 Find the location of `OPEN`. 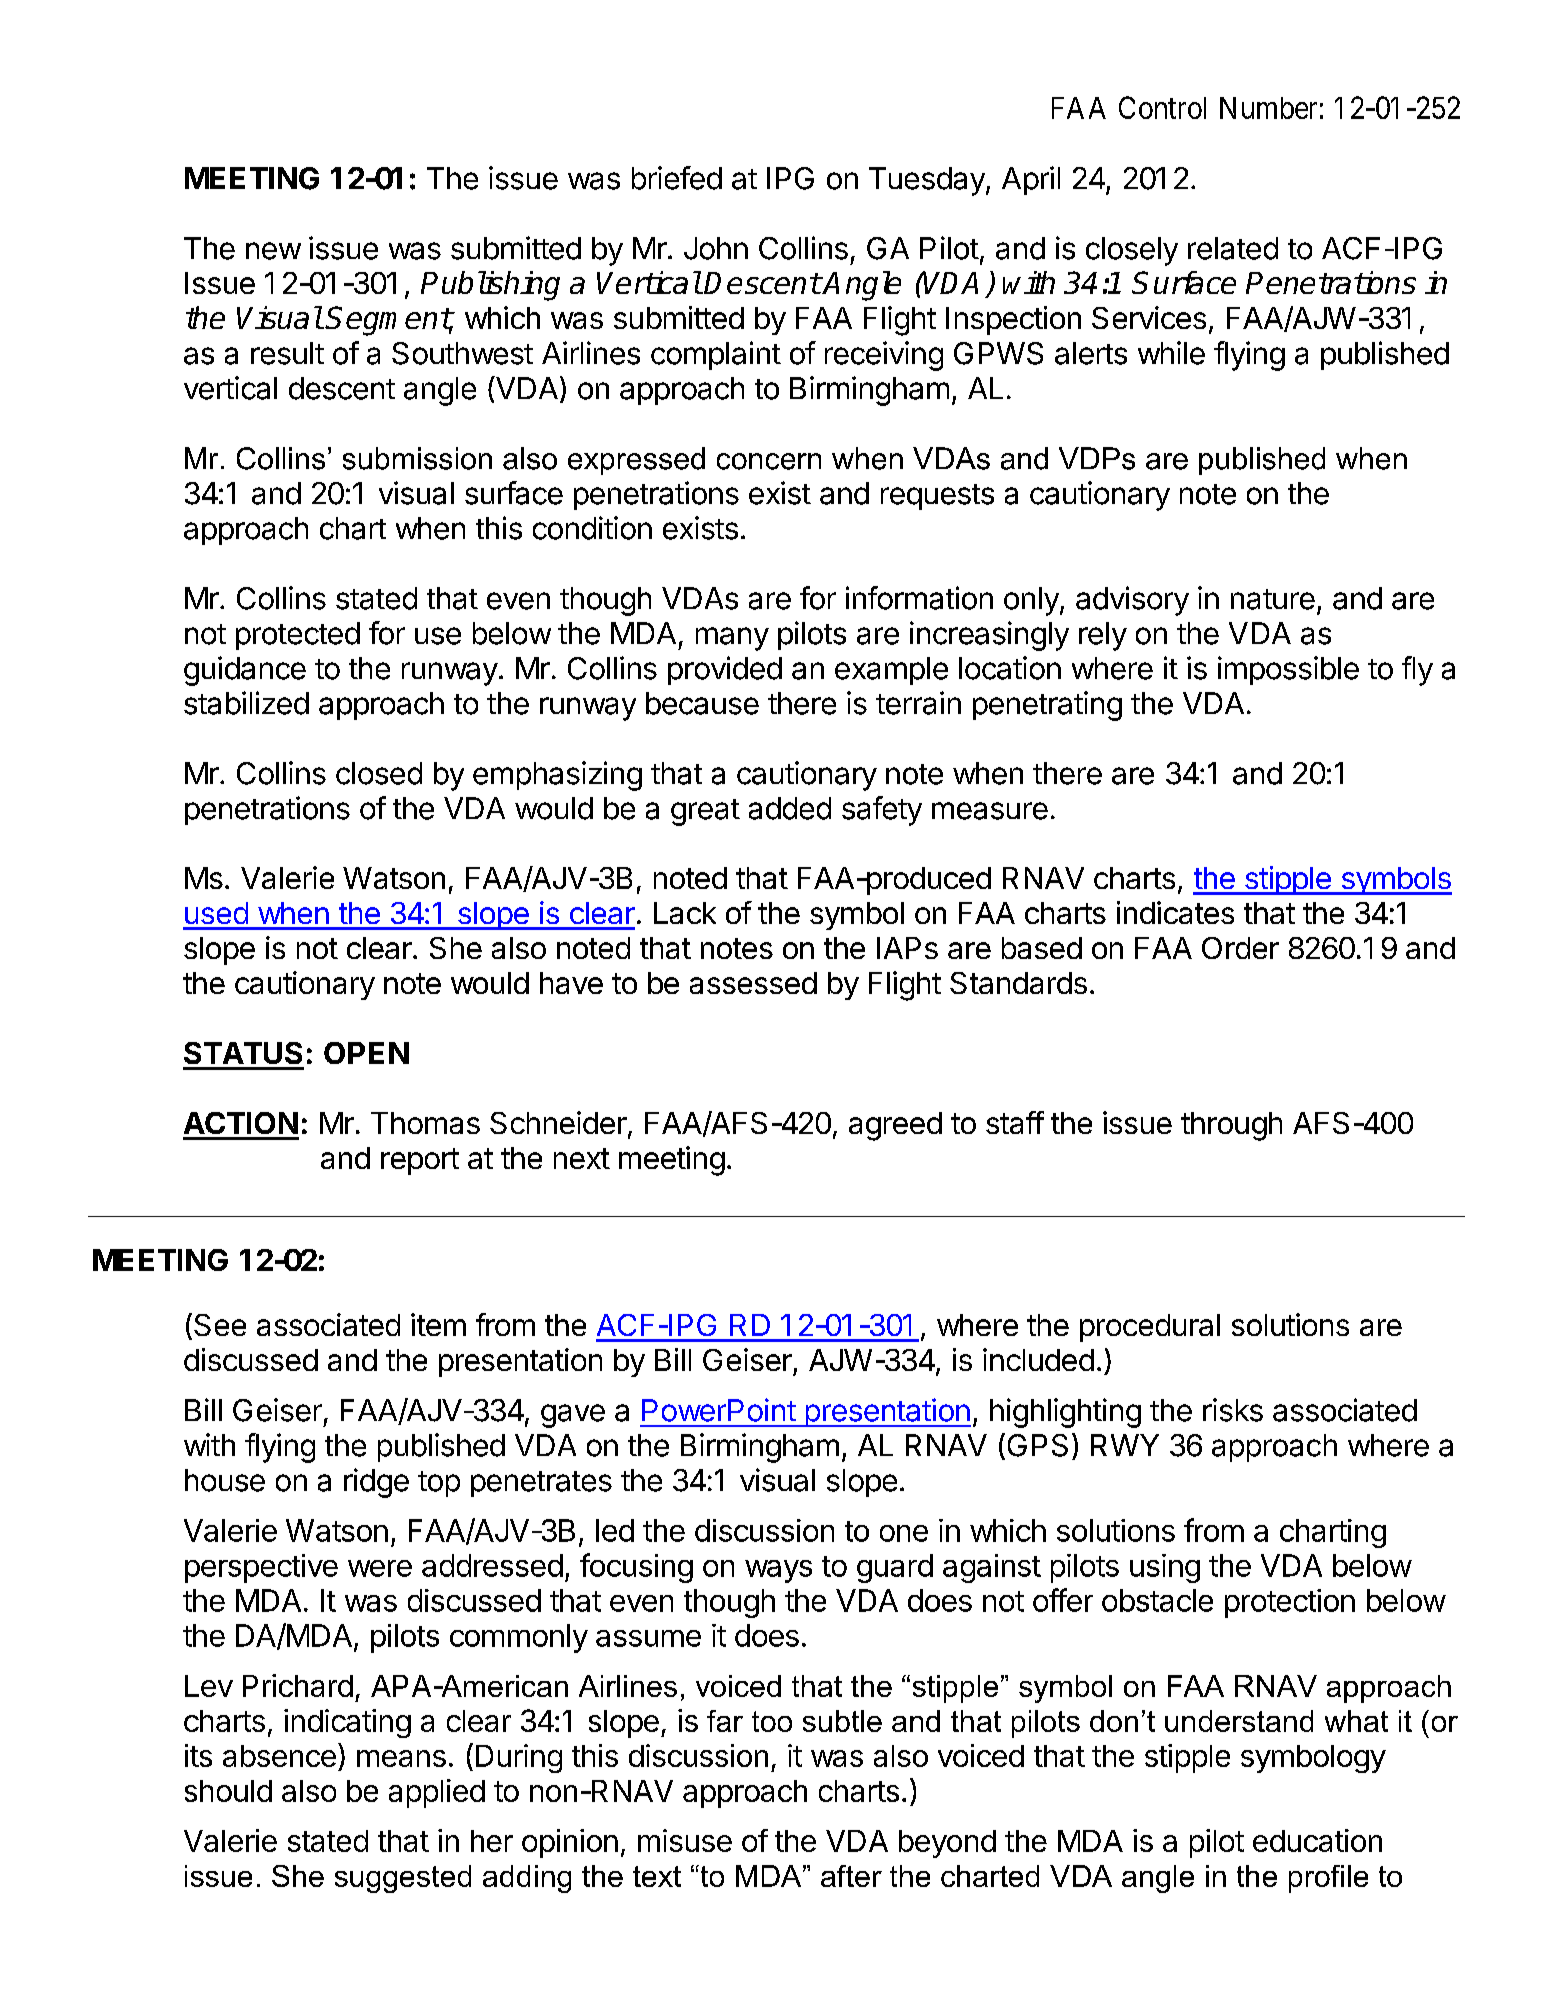

OPEN is located at coordinates (366, 1053).
